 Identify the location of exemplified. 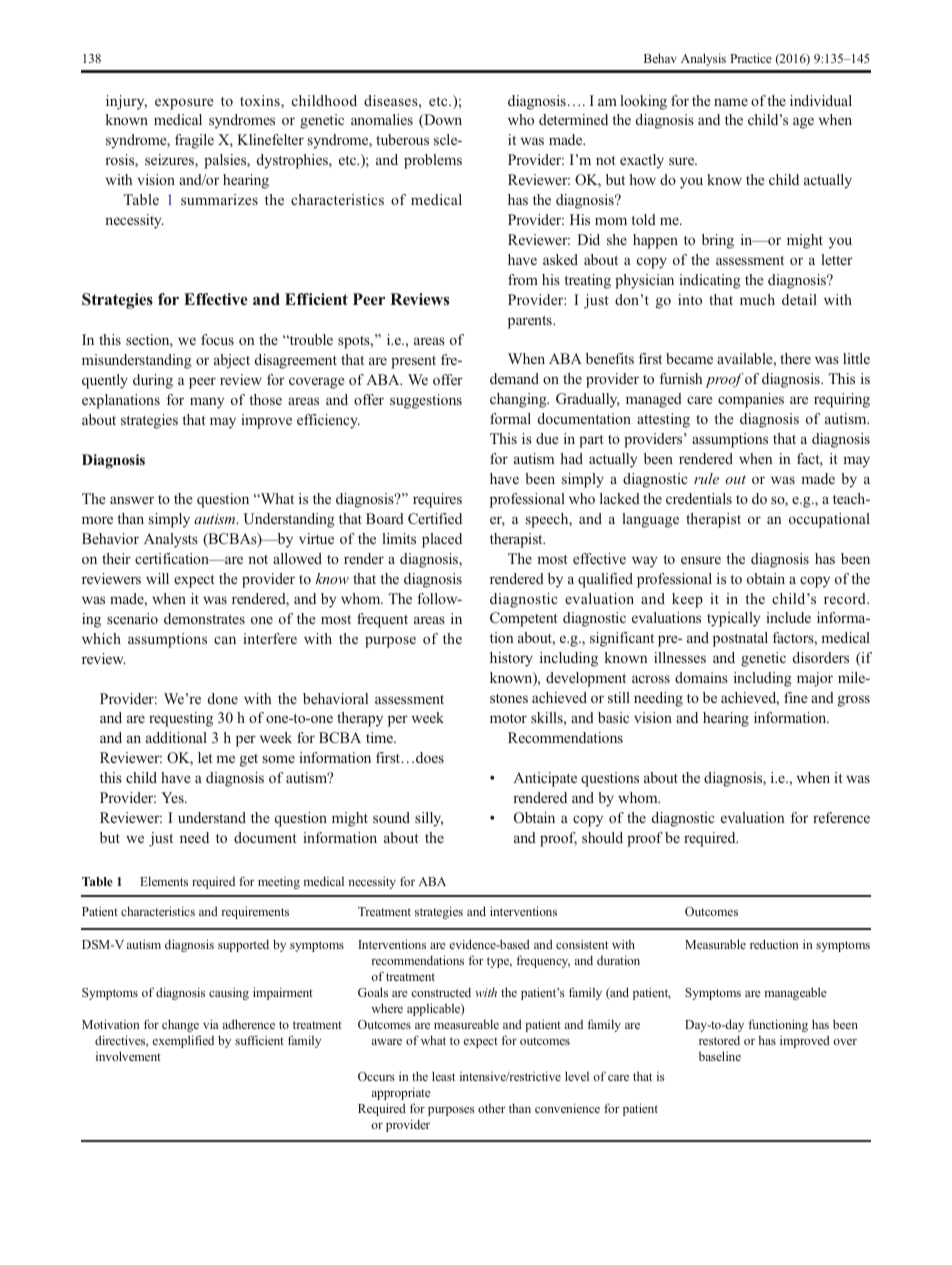
(183, 1041).
